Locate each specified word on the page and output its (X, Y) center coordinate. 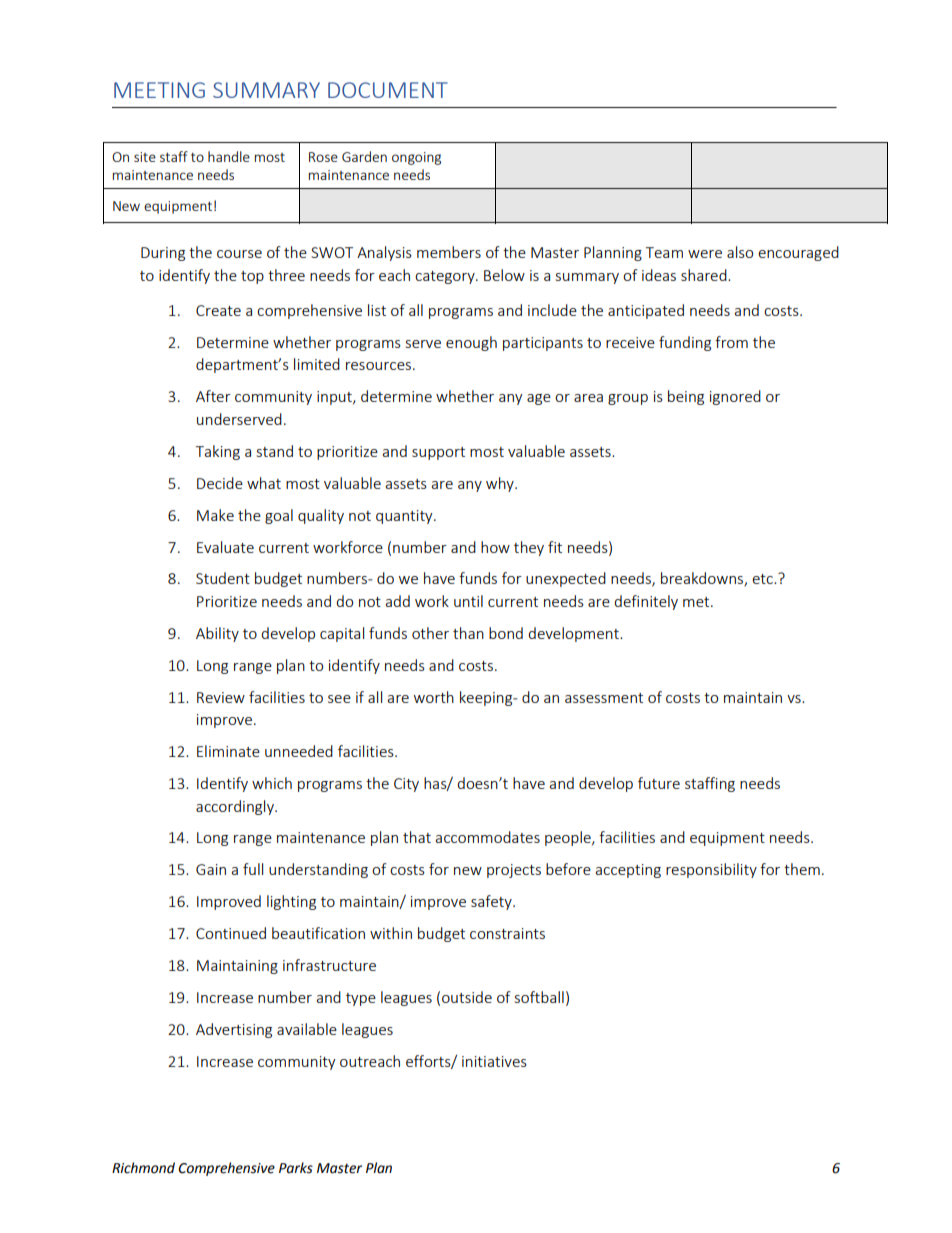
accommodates (488, 837)
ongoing (416, 158)
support (438, 453)
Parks (296, 1168)
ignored (735, 397)
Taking (218, 452)
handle (229, 156)
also (740, 252)
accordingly (236, 807)
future (659, 783)
